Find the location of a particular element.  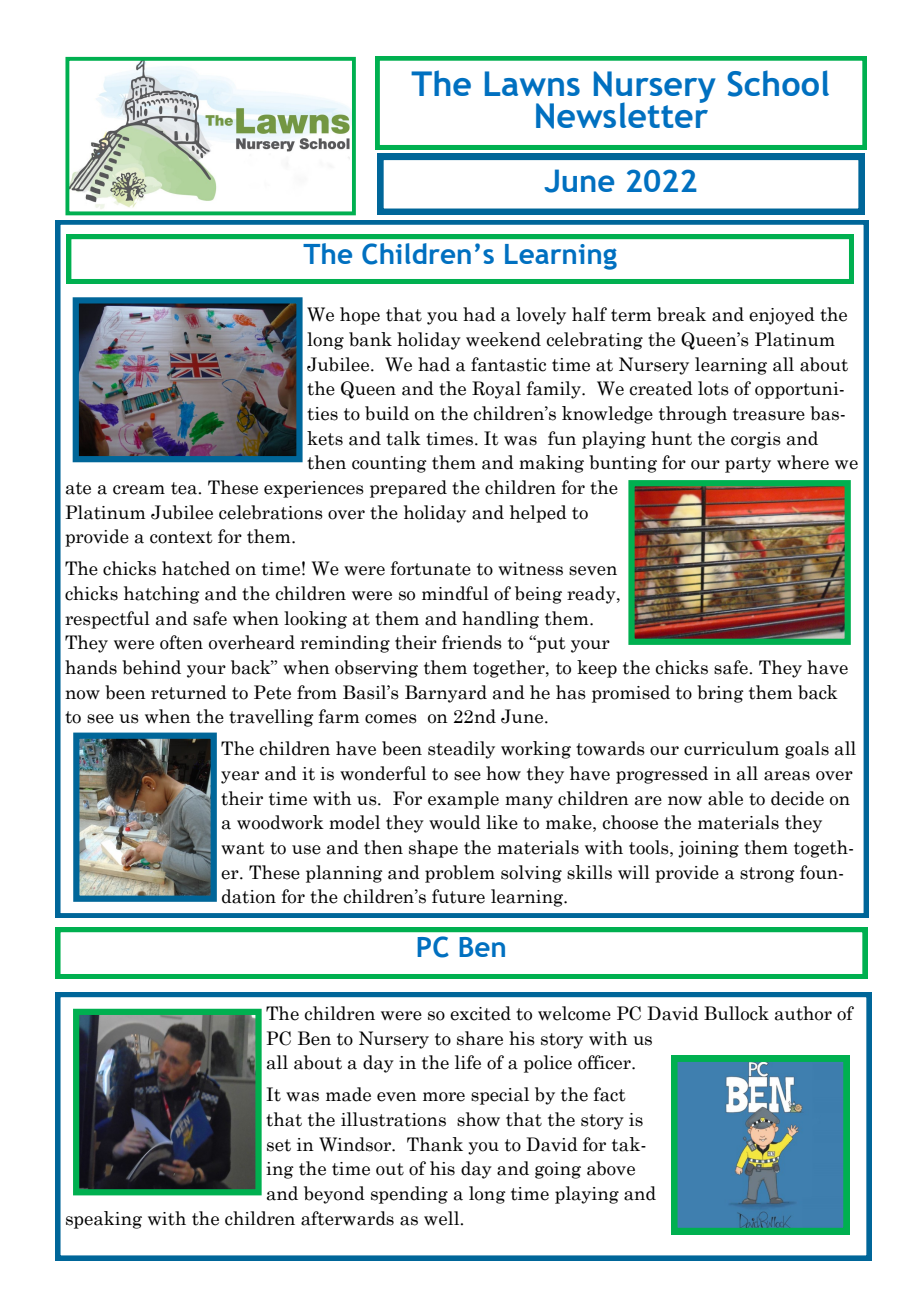

bring is located at coordinates (720, 694).
